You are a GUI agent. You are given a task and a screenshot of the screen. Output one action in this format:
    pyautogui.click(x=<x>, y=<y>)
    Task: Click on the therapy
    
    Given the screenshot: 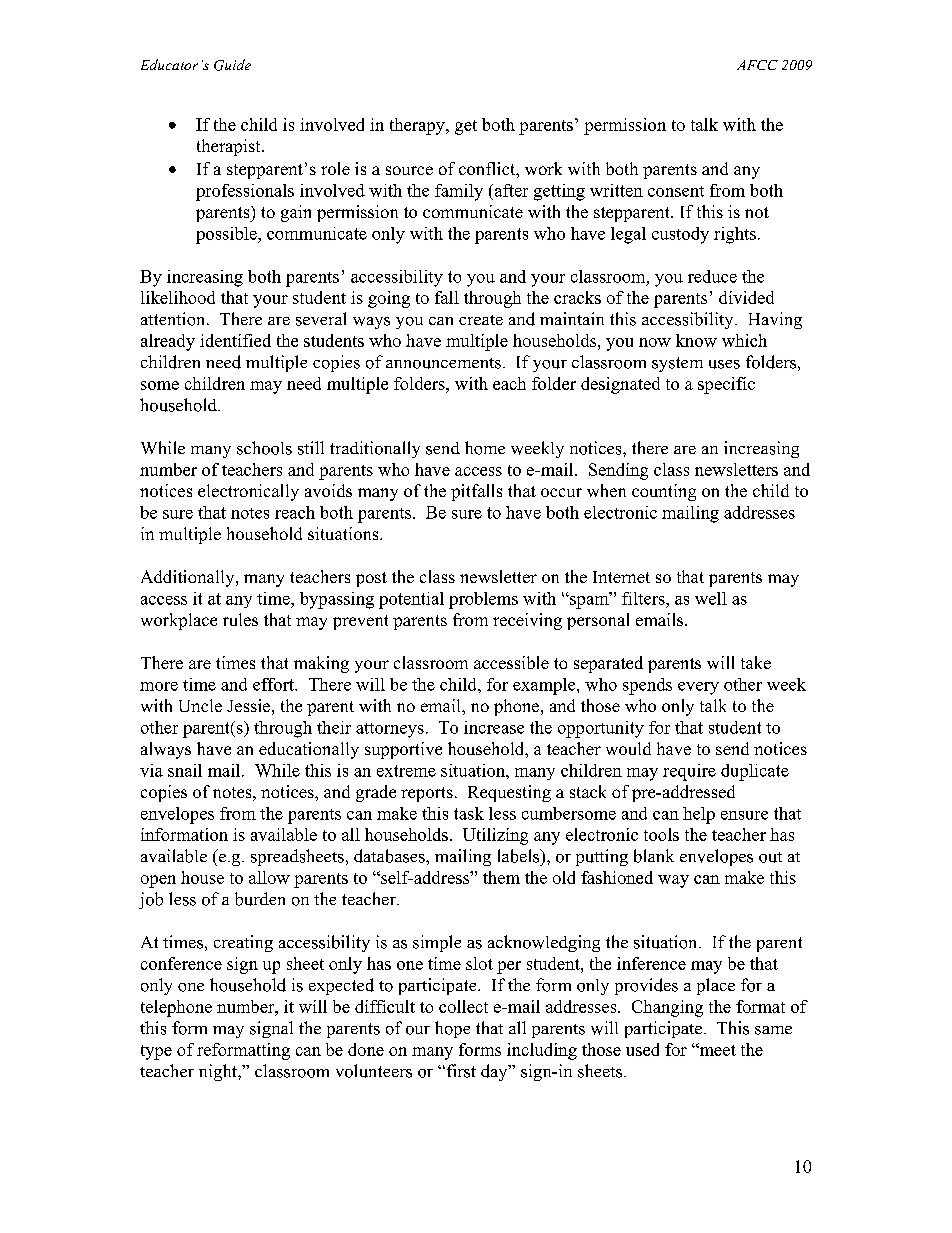 What is the action you would take?
    pyautogui.click(x=418, y=126)
